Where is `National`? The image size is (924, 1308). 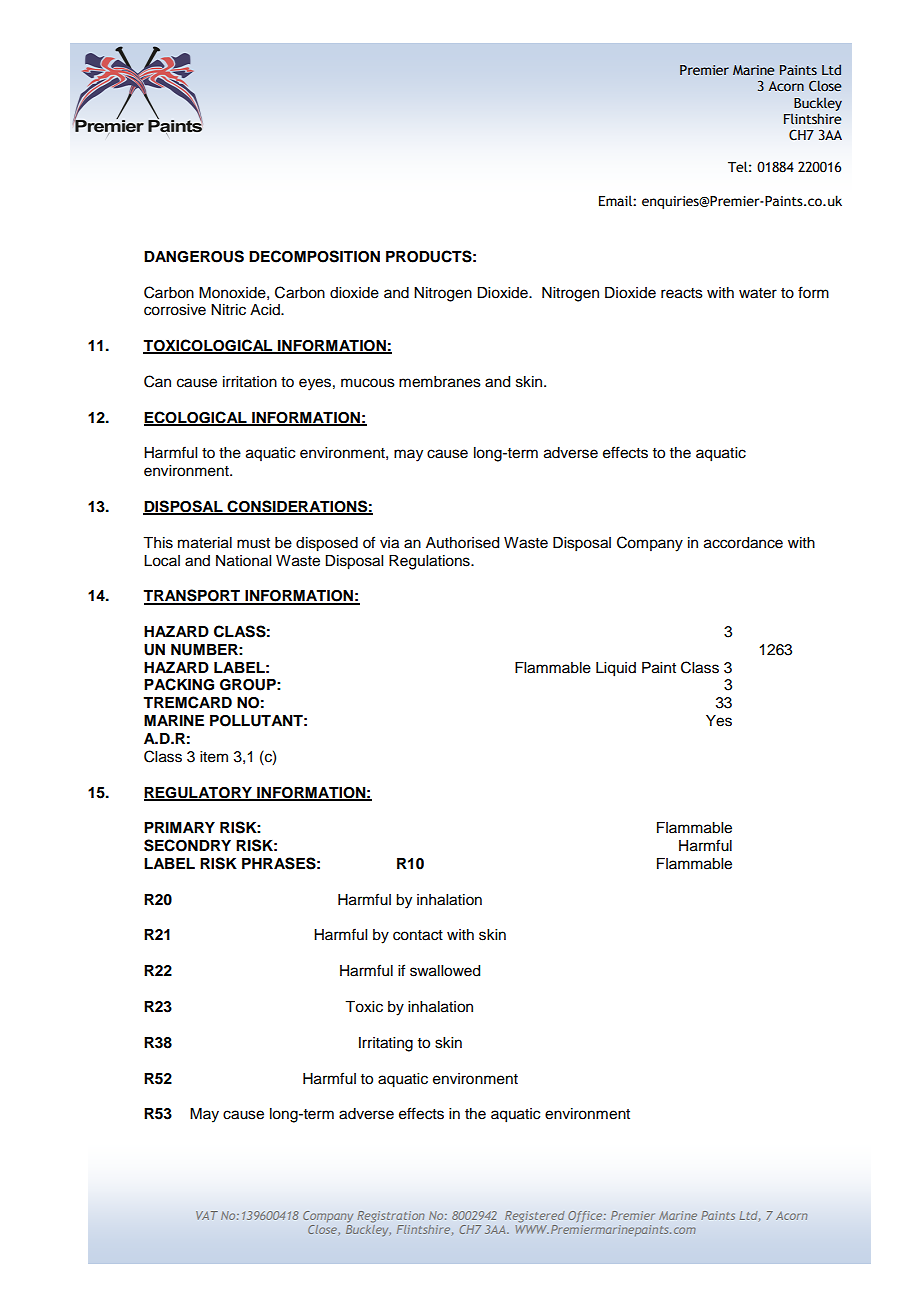
National is located at coordinates (243, 561).
